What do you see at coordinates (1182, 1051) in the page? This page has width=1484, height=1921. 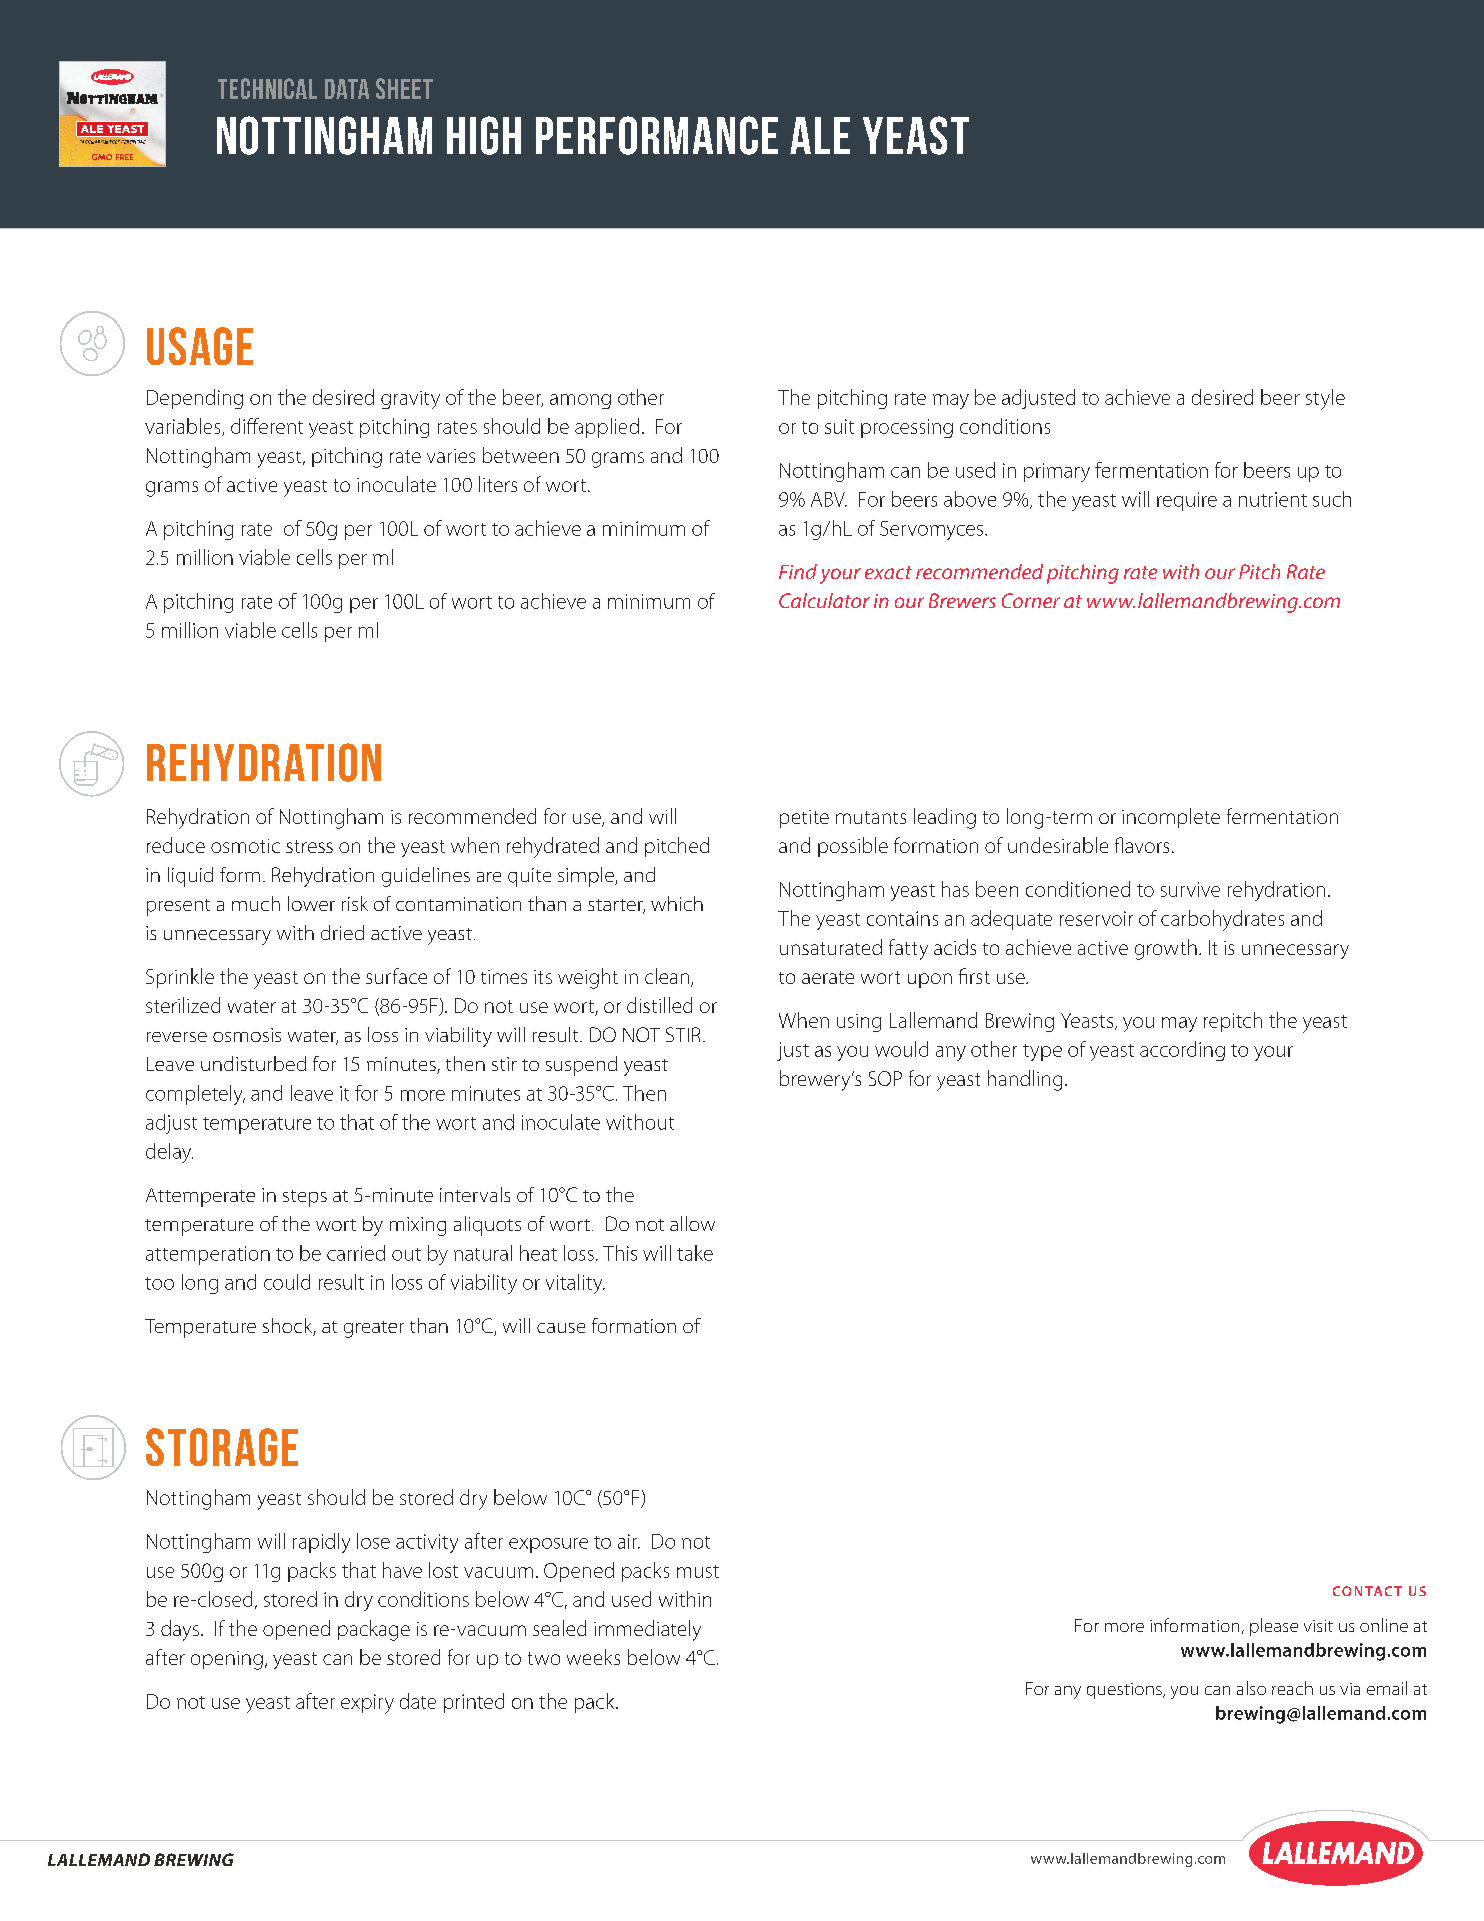 I see `according` at bounding box center [1182, 1051].
